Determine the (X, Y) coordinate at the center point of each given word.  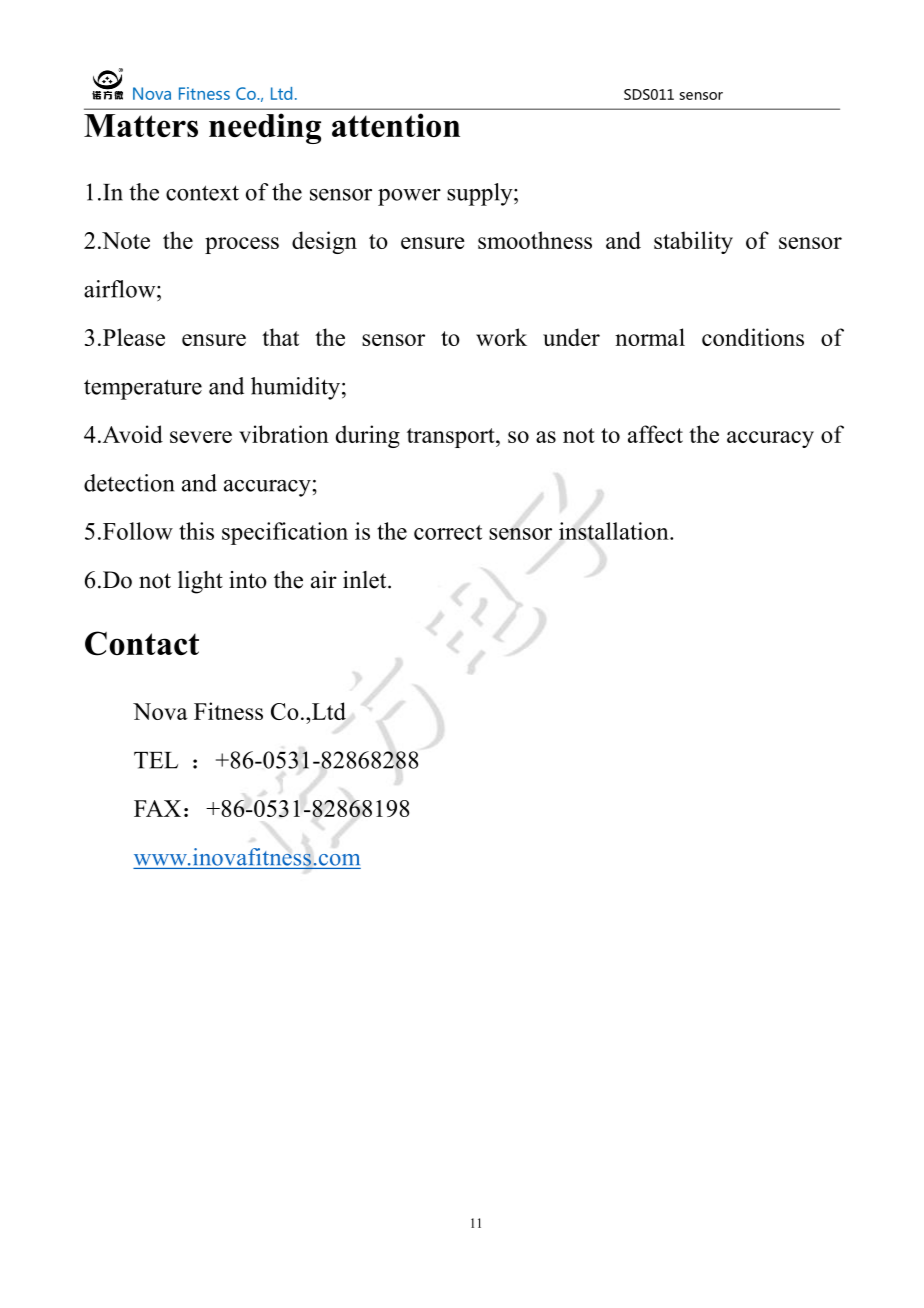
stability (693, 242)
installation (615, 531)
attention (396, 125)
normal (650, 337)
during (368, 436)
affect (655, 434)
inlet (366, 580)
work (501, 337)
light (200, 582)
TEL (156, 760)
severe (201, 437)
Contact (142, 643)
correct (448, 532)
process (242, 245)
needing (265, 128)
